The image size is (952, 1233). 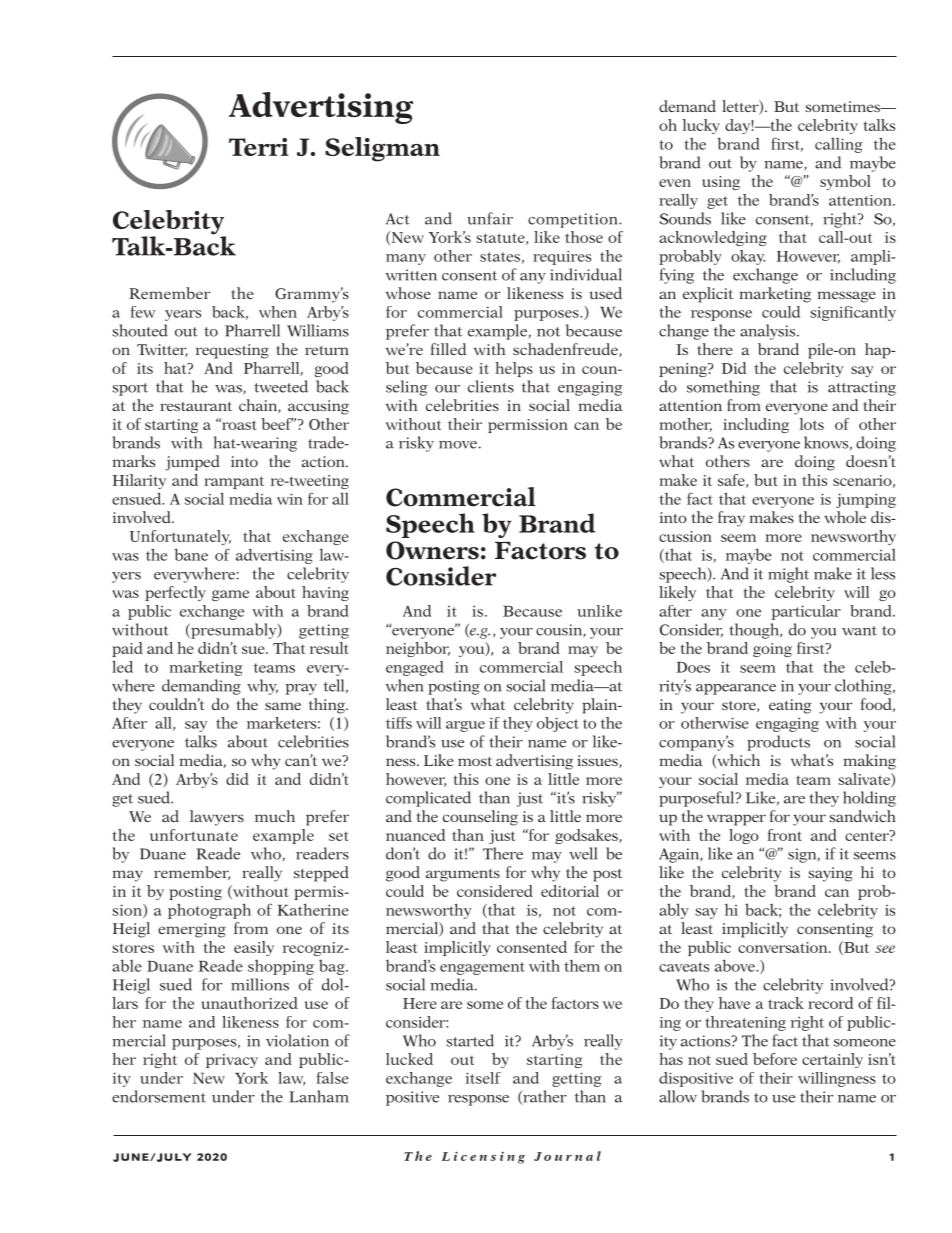 What do you see at coordinates (483, 1157) in the image?
I see `Licensing` at bounding box center [483, 1157].
